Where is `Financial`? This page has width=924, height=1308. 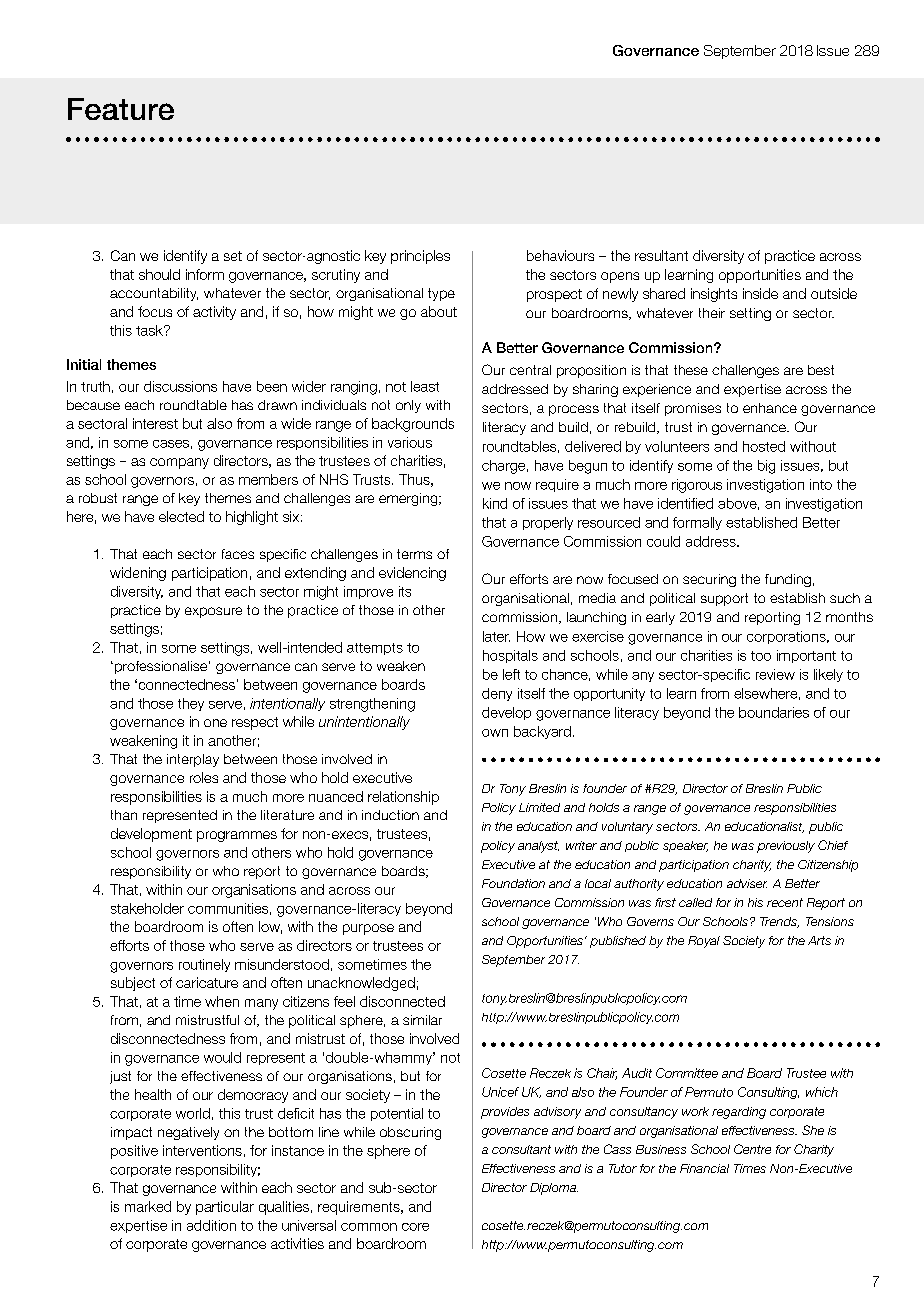 Financial is located at coordinates (704, 1168).
